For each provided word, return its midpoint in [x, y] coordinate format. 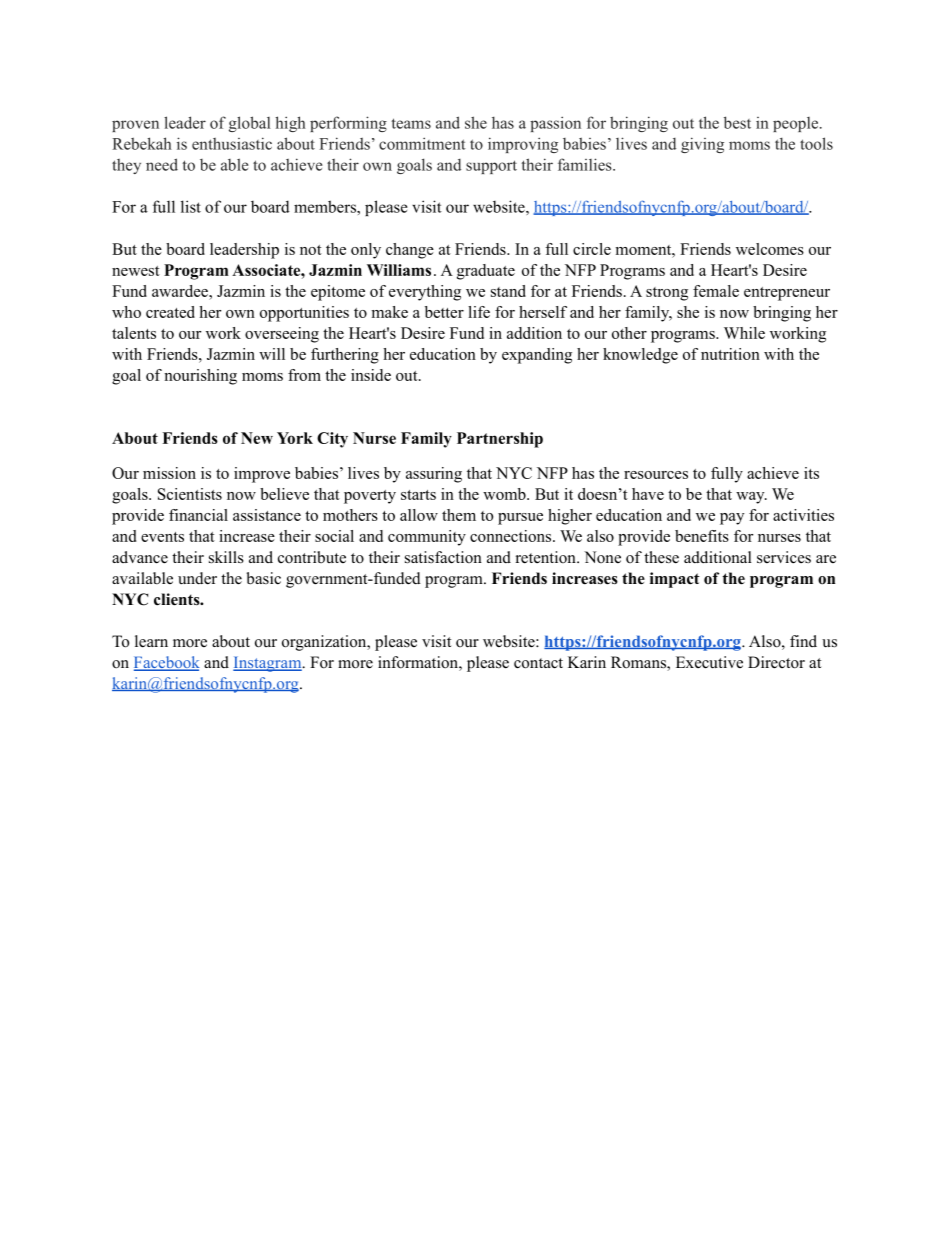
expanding [537, 356]
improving [523, 145]
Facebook [166, 663]
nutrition [730, 354]
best [737, 122]
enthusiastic [232, 143]
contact [538, 663]
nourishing [200, 377]
